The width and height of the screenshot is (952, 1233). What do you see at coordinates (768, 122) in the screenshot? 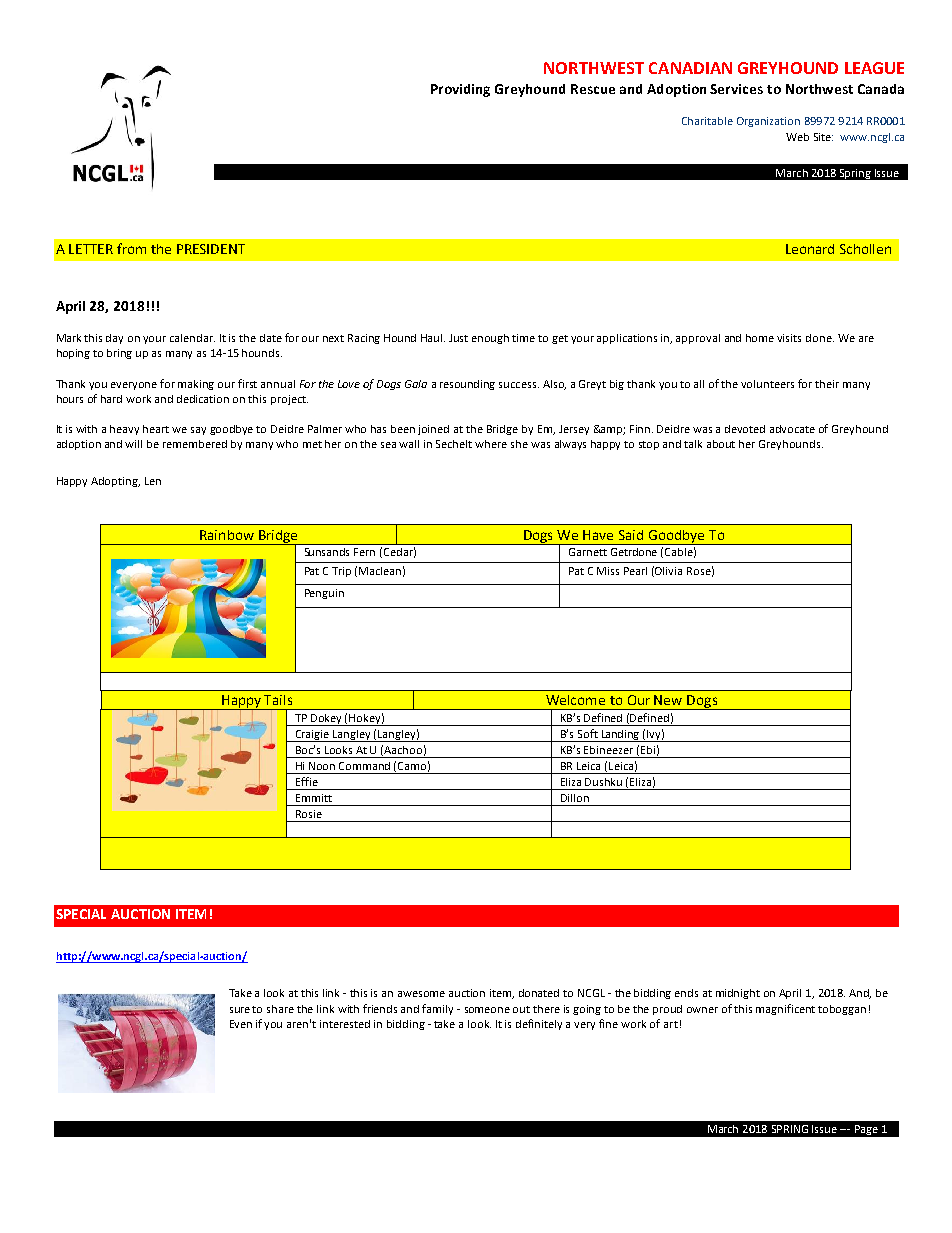
I see `Organization` at bounding box center [768, 122].
